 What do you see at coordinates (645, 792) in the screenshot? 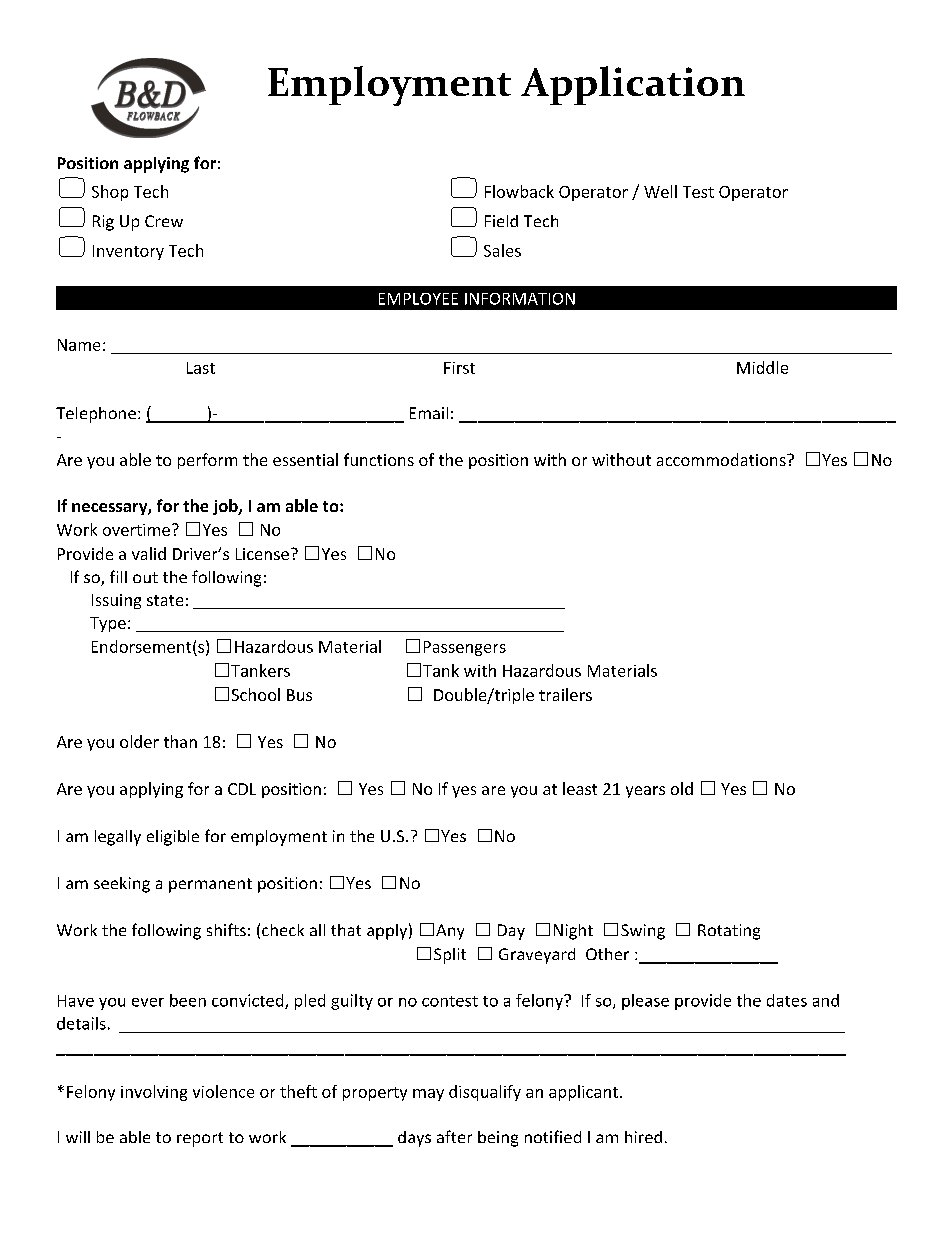
I see `years` at bounding box center [645, 792].
